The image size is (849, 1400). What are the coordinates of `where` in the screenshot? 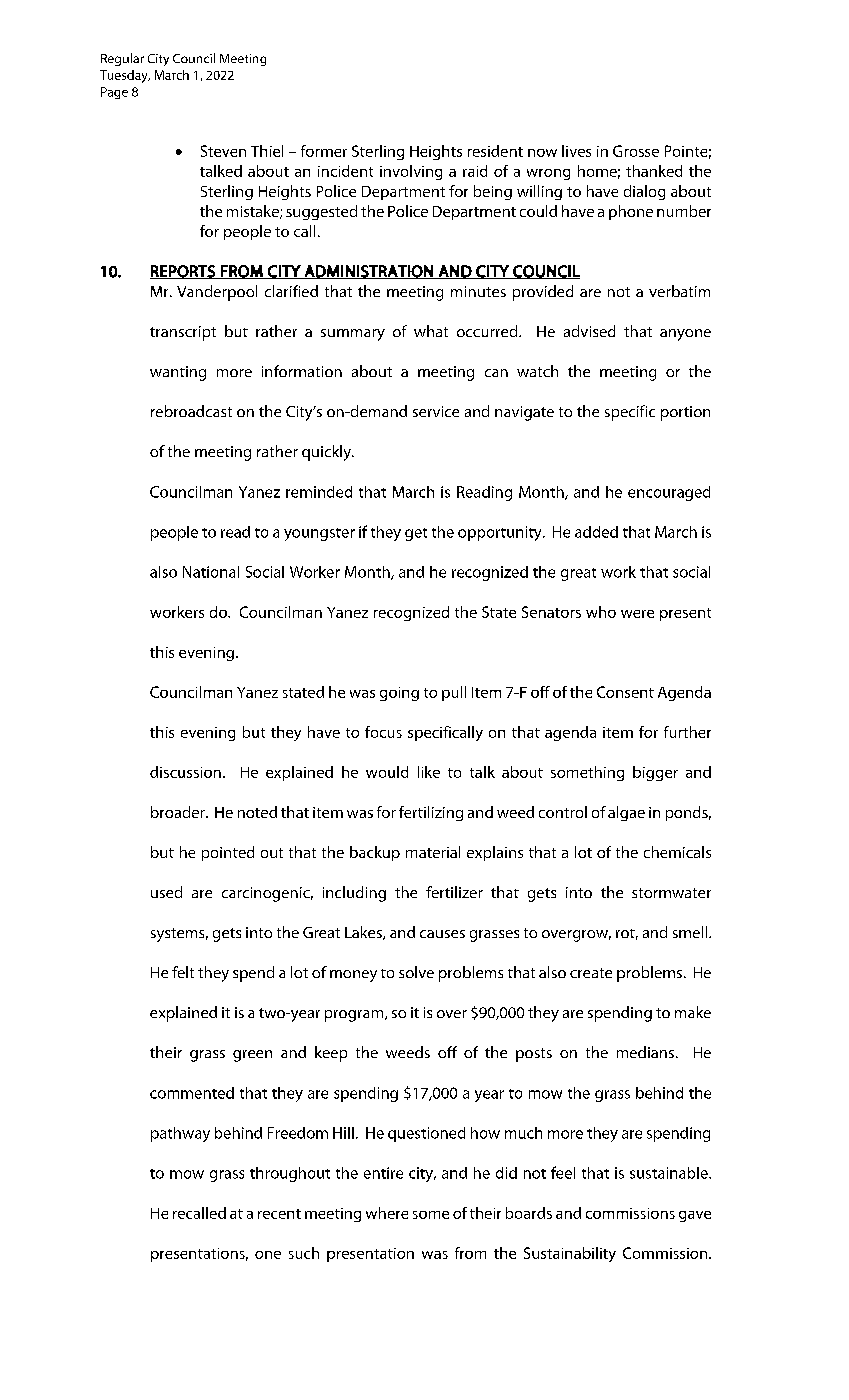 It's located at (387, 1213).
